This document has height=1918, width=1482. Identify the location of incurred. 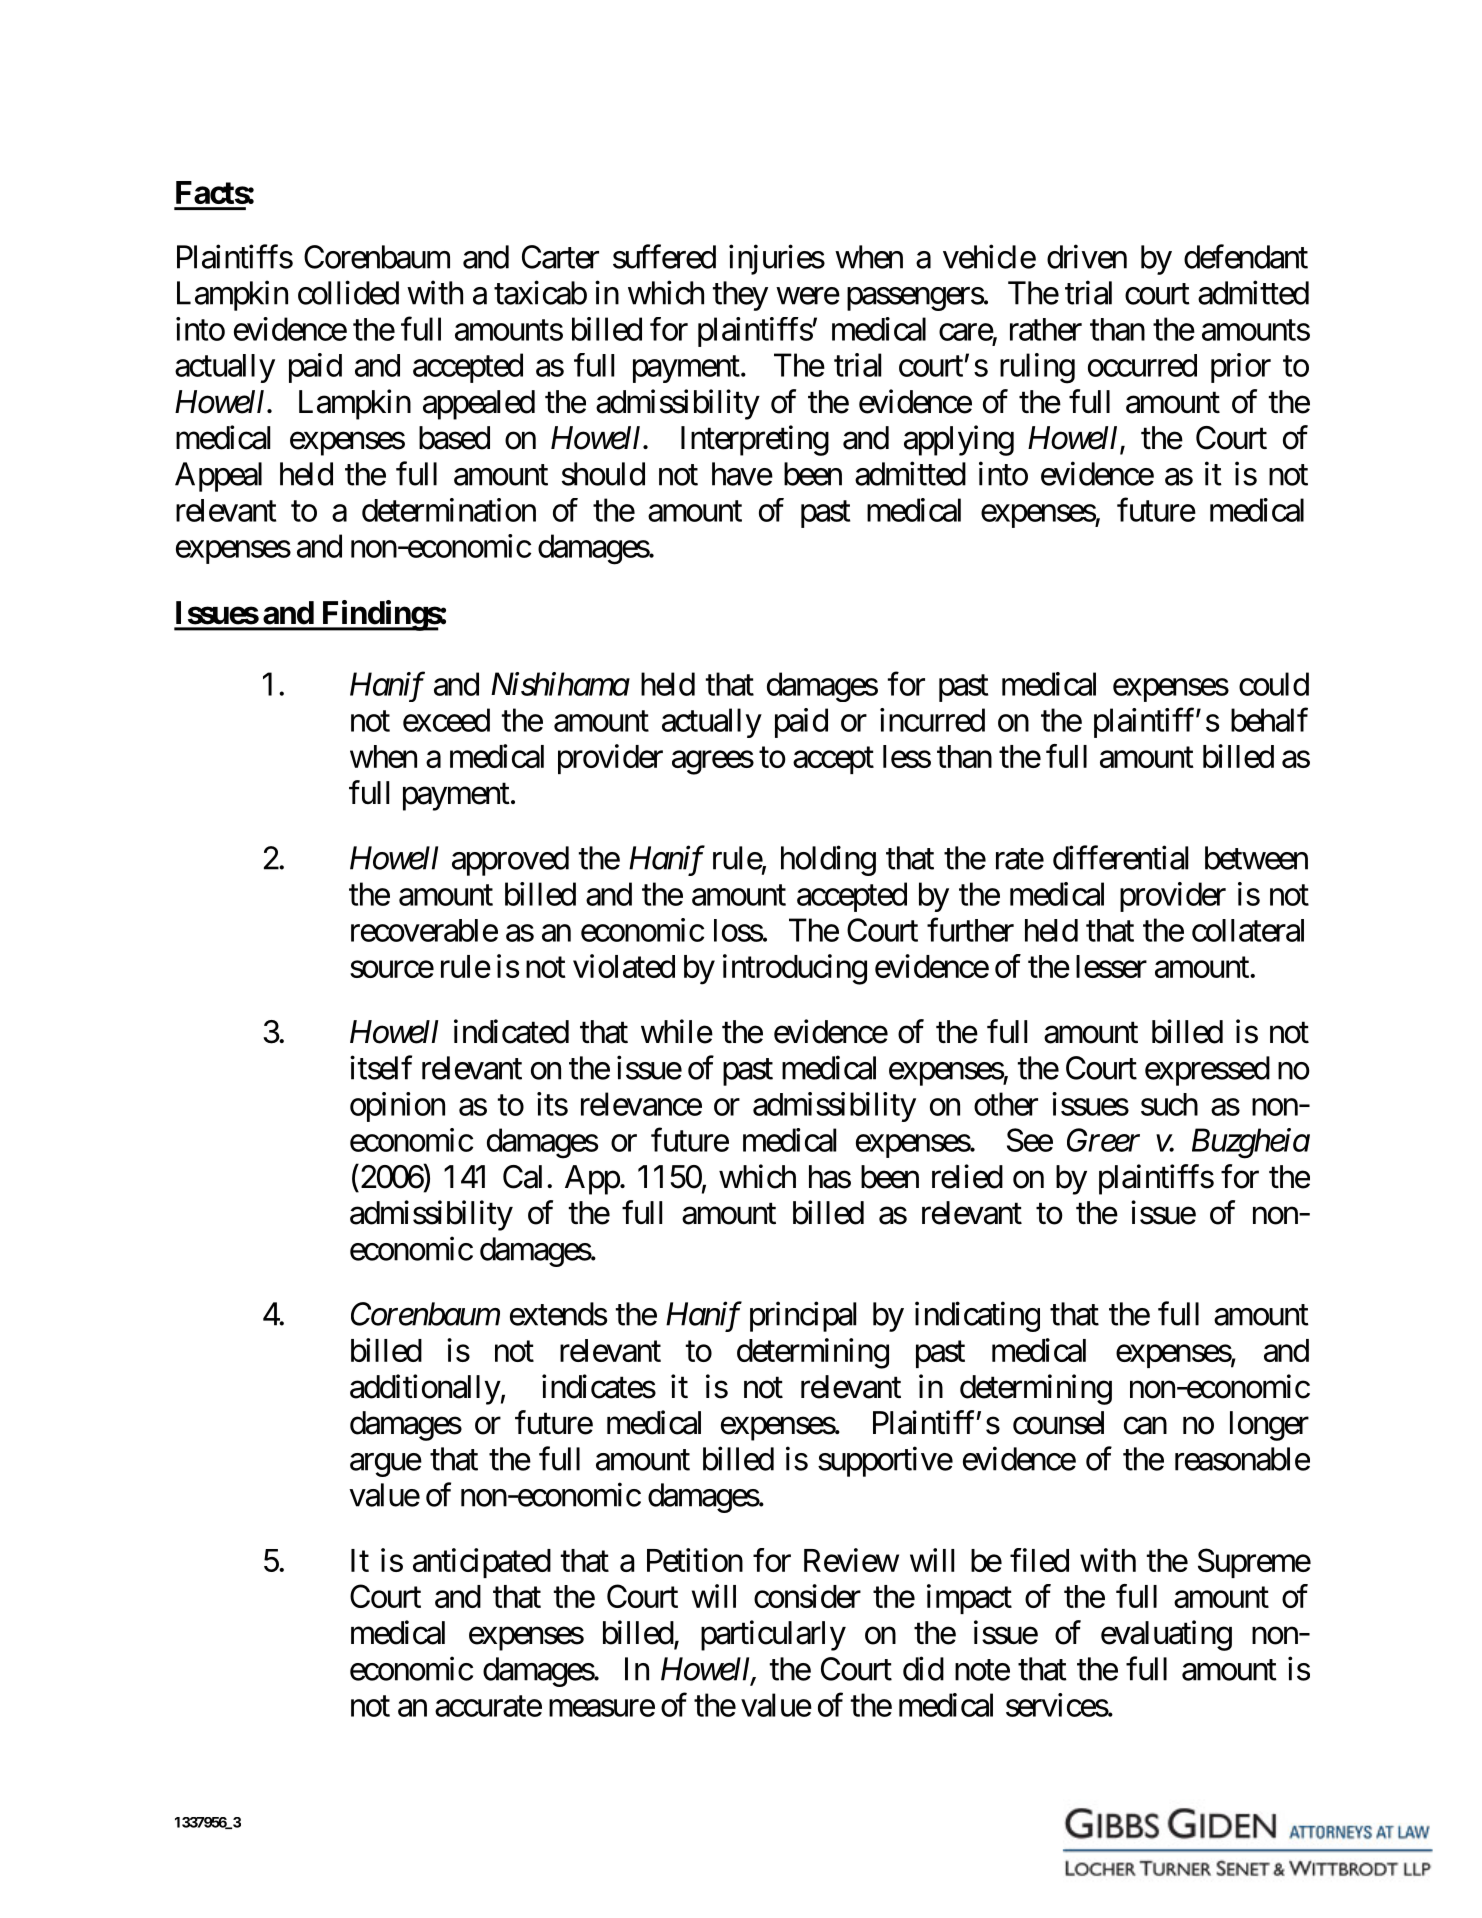
(932, 720).
